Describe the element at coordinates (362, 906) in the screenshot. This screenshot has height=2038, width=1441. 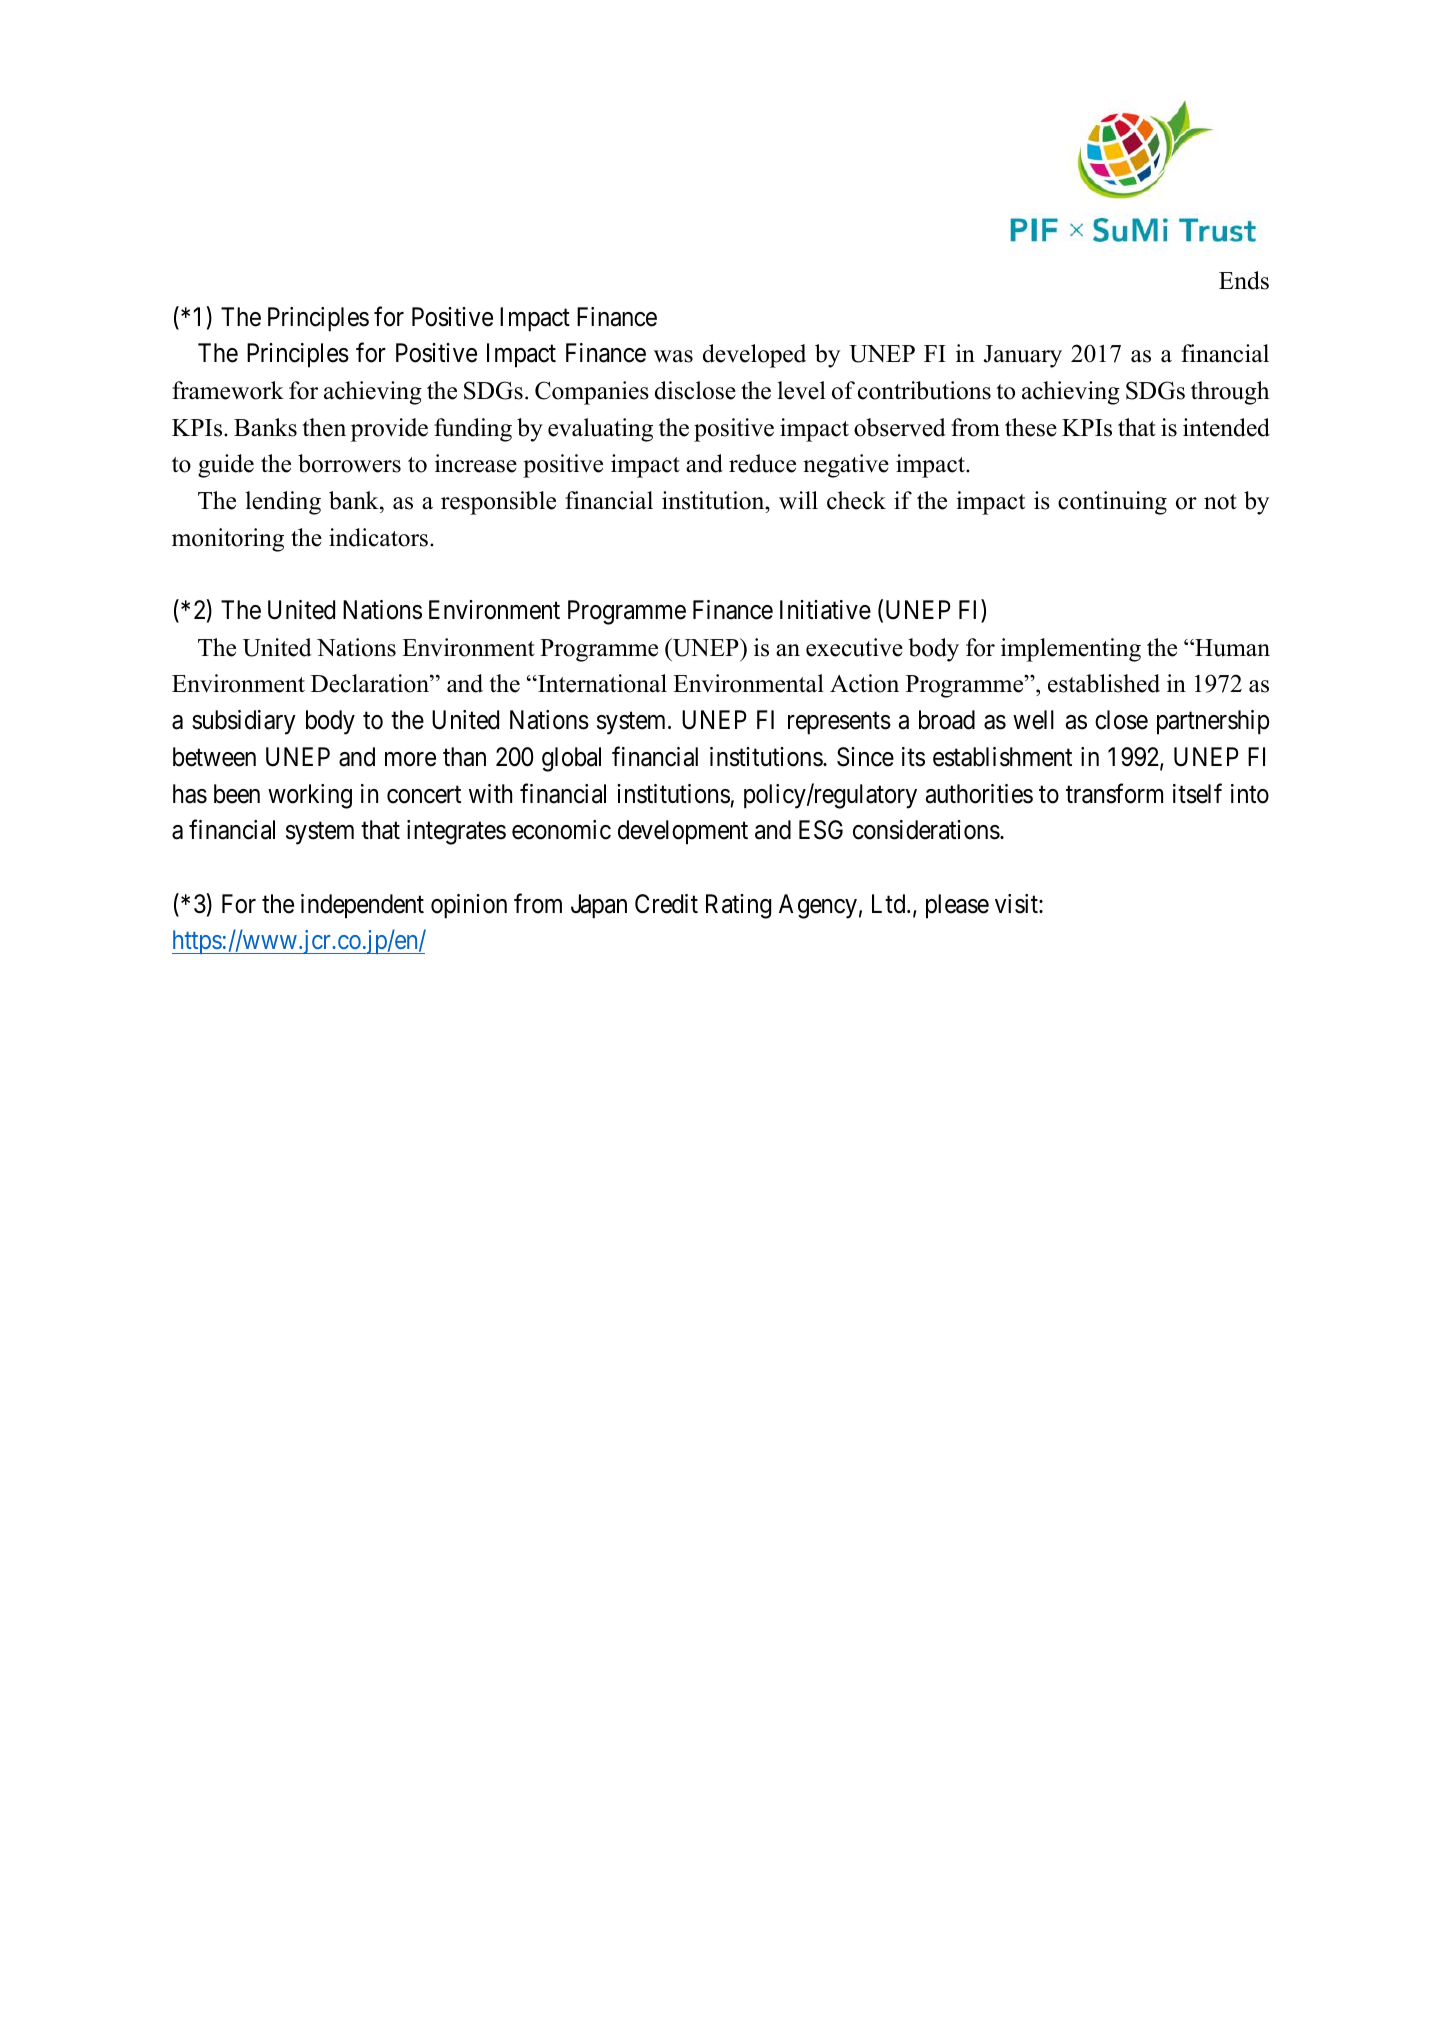
I see `independent` at that location.
